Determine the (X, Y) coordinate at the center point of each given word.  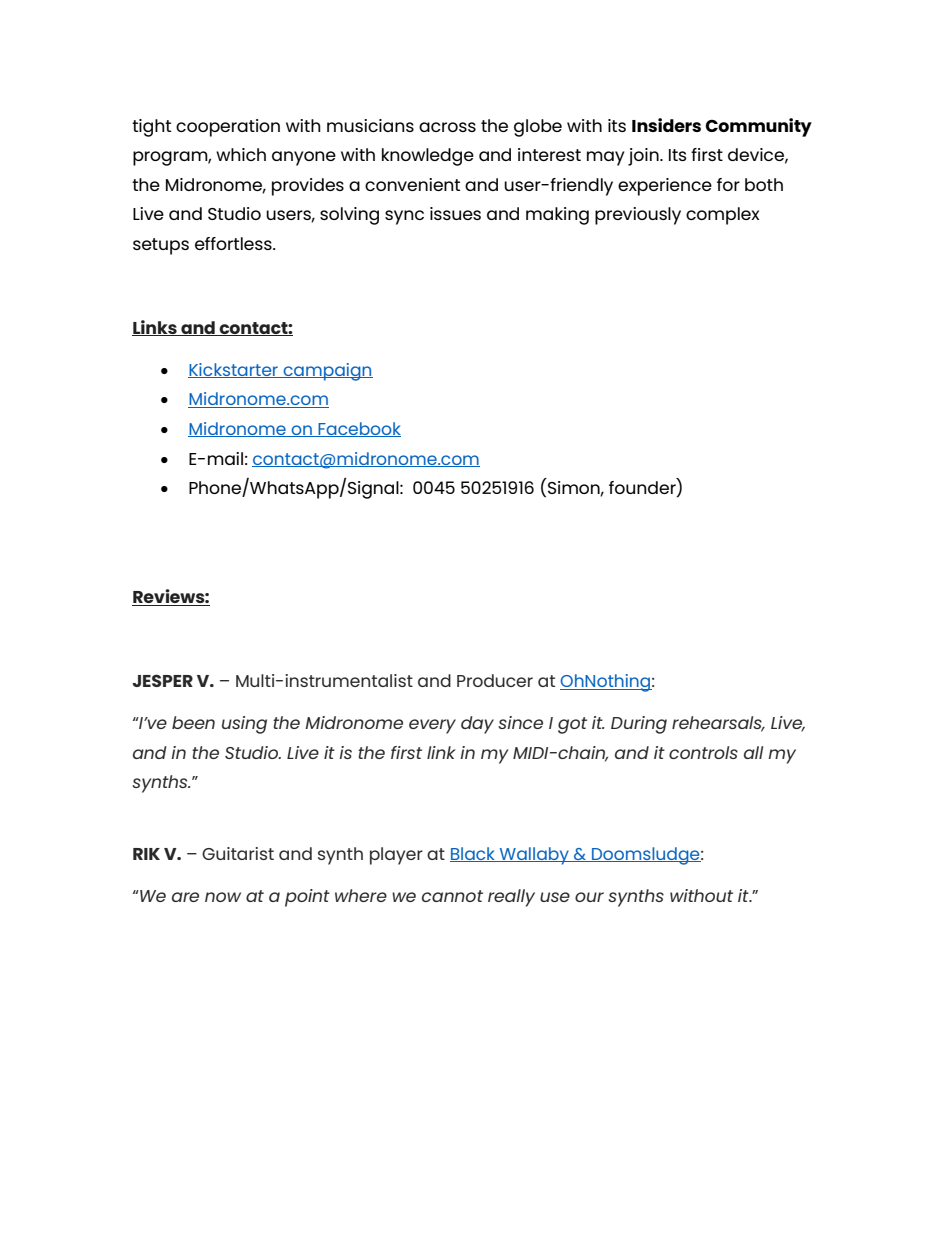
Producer (495, 680)
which (241, 154)
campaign (327, 372)
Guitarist (238, 853)
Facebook (358, 429)
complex (722, 216)
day (477, 725)
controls (703, 752)
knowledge (428, 157)
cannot (452, 896)
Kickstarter (234, 370)
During (639, 725)
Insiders (666, 125)
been (193, 722)
